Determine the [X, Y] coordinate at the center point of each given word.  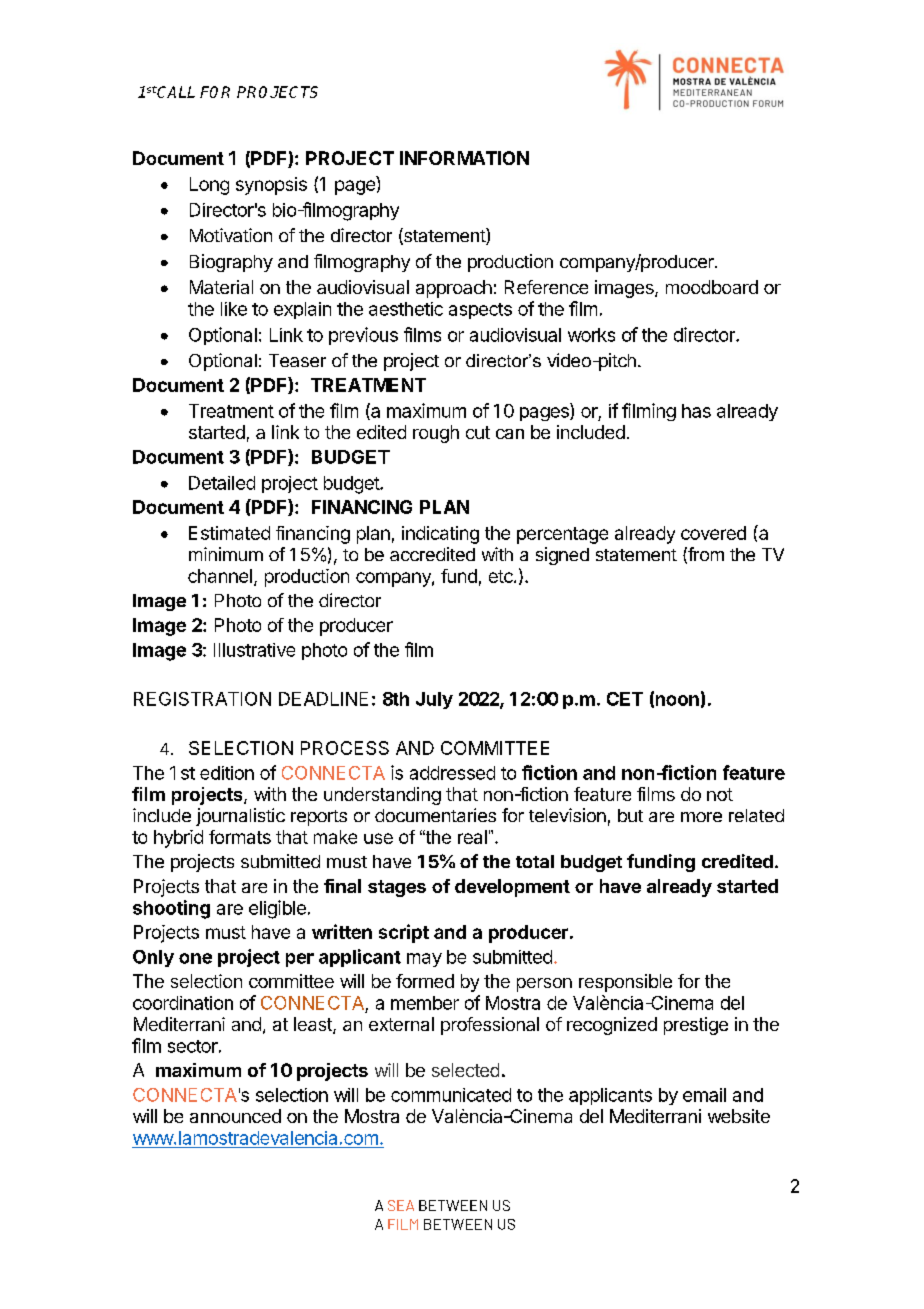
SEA [401, 1205]
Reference [546, 287]
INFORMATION [464, 158]
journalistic [240, 817]
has [696, 411]
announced [235, 1116]
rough [436, 434]
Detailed [222, 483]
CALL [175, 92]
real [472, 837]
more [701, 817]
